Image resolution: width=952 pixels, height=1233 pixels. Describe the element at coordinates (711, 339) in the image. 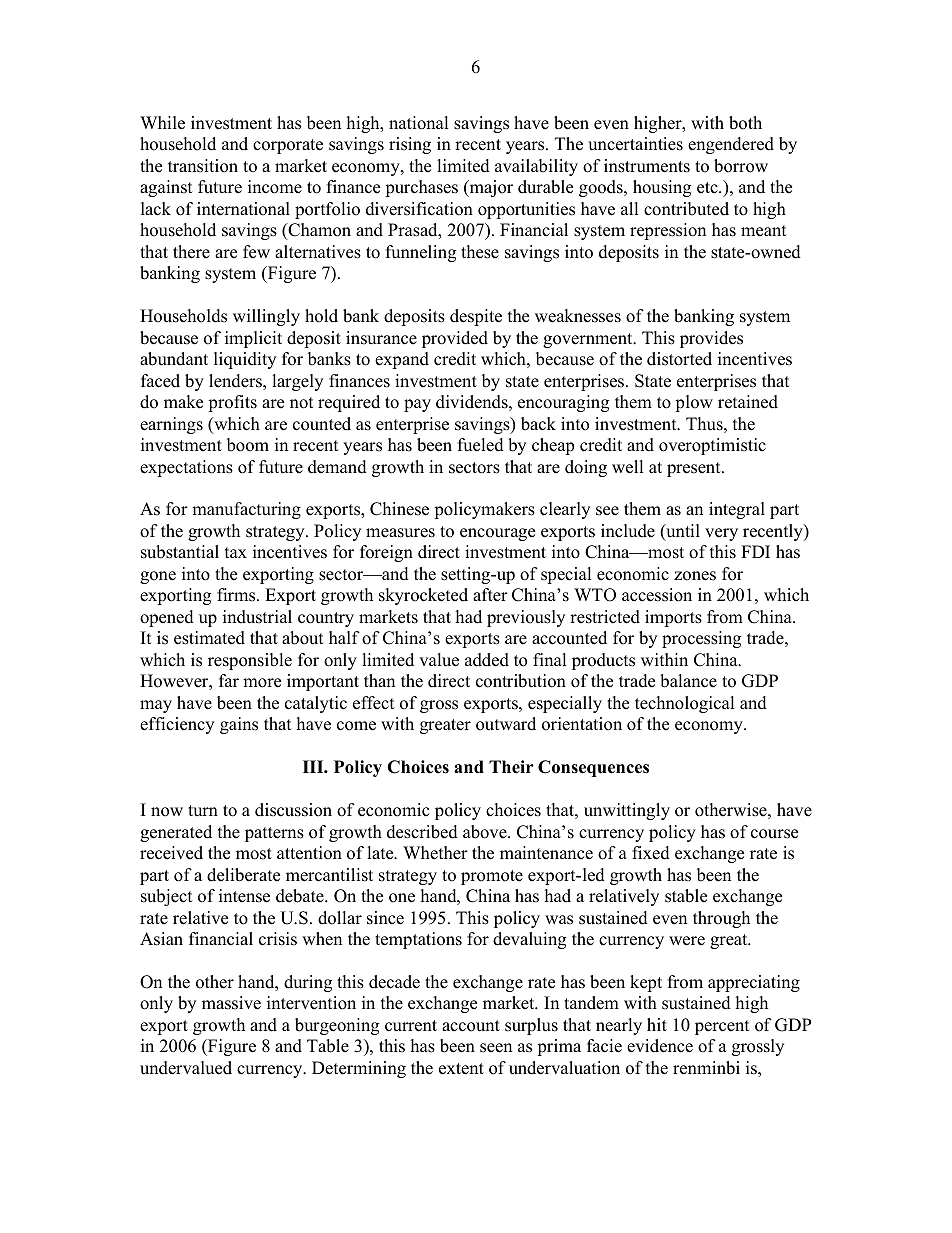

I see `provides` at that location.
